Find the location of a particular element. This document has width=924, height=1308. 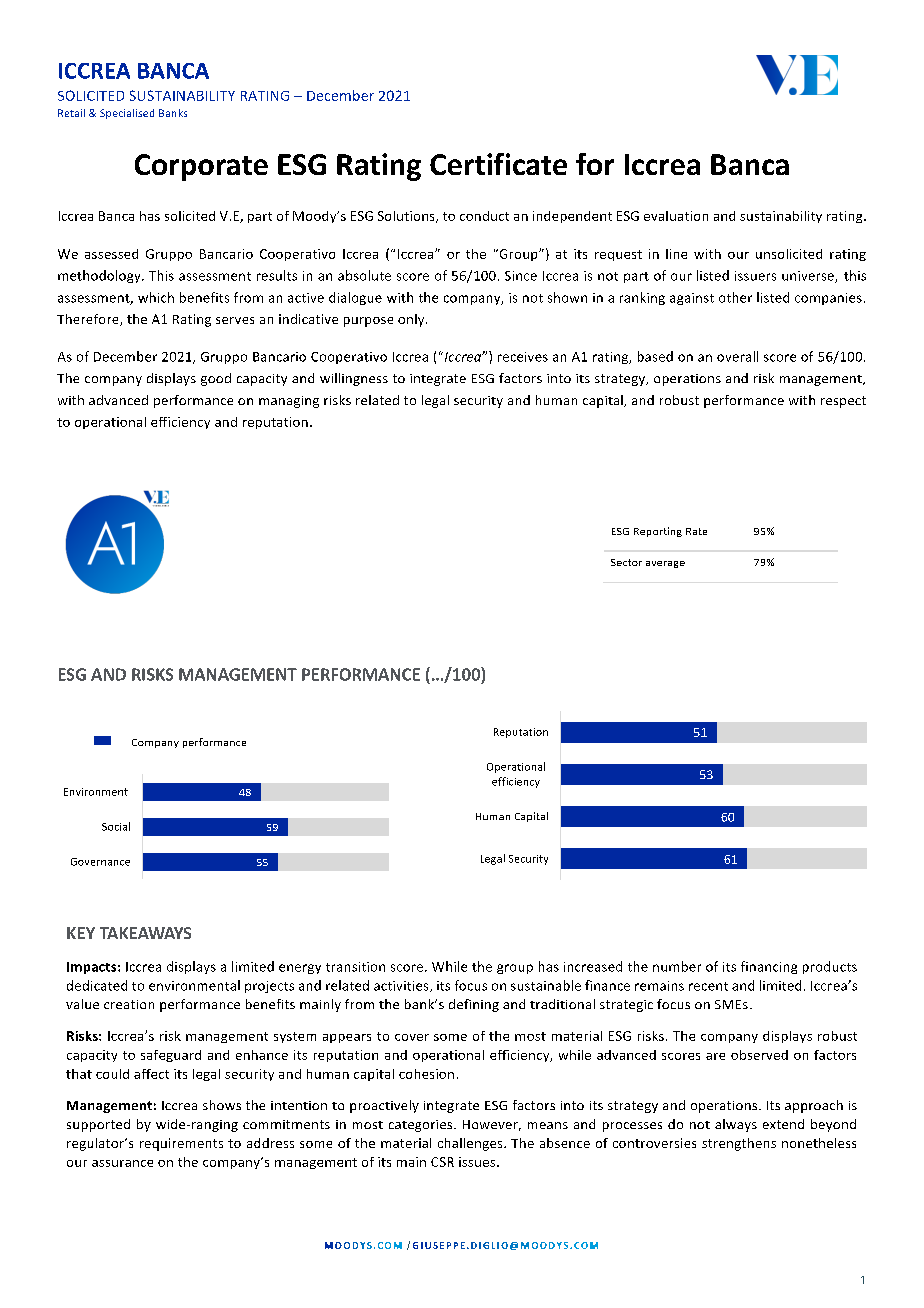

evaluation is located at coordinates (676, 216).
